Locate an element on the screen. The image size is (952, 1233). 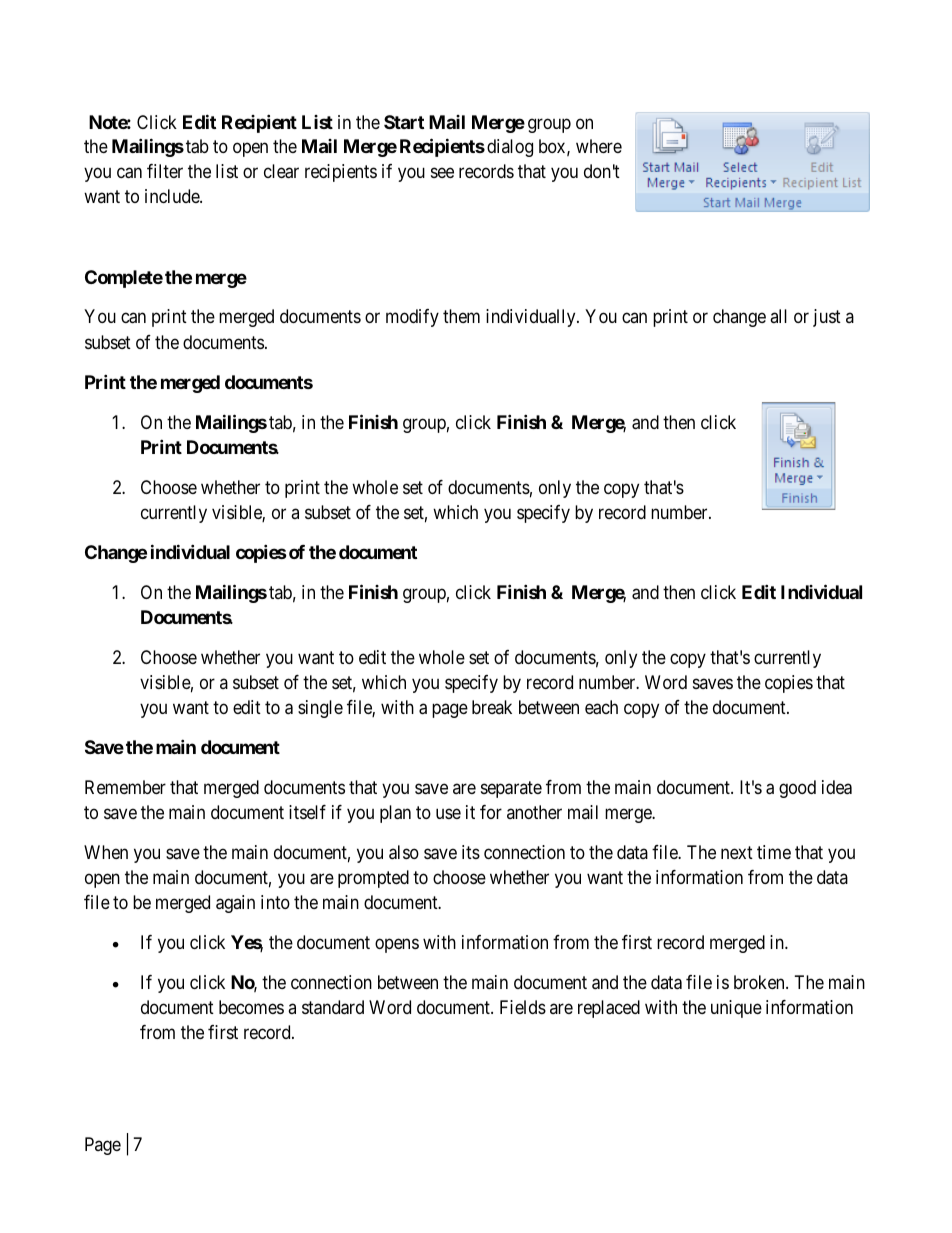
just is located at coordinates (827, 318).
